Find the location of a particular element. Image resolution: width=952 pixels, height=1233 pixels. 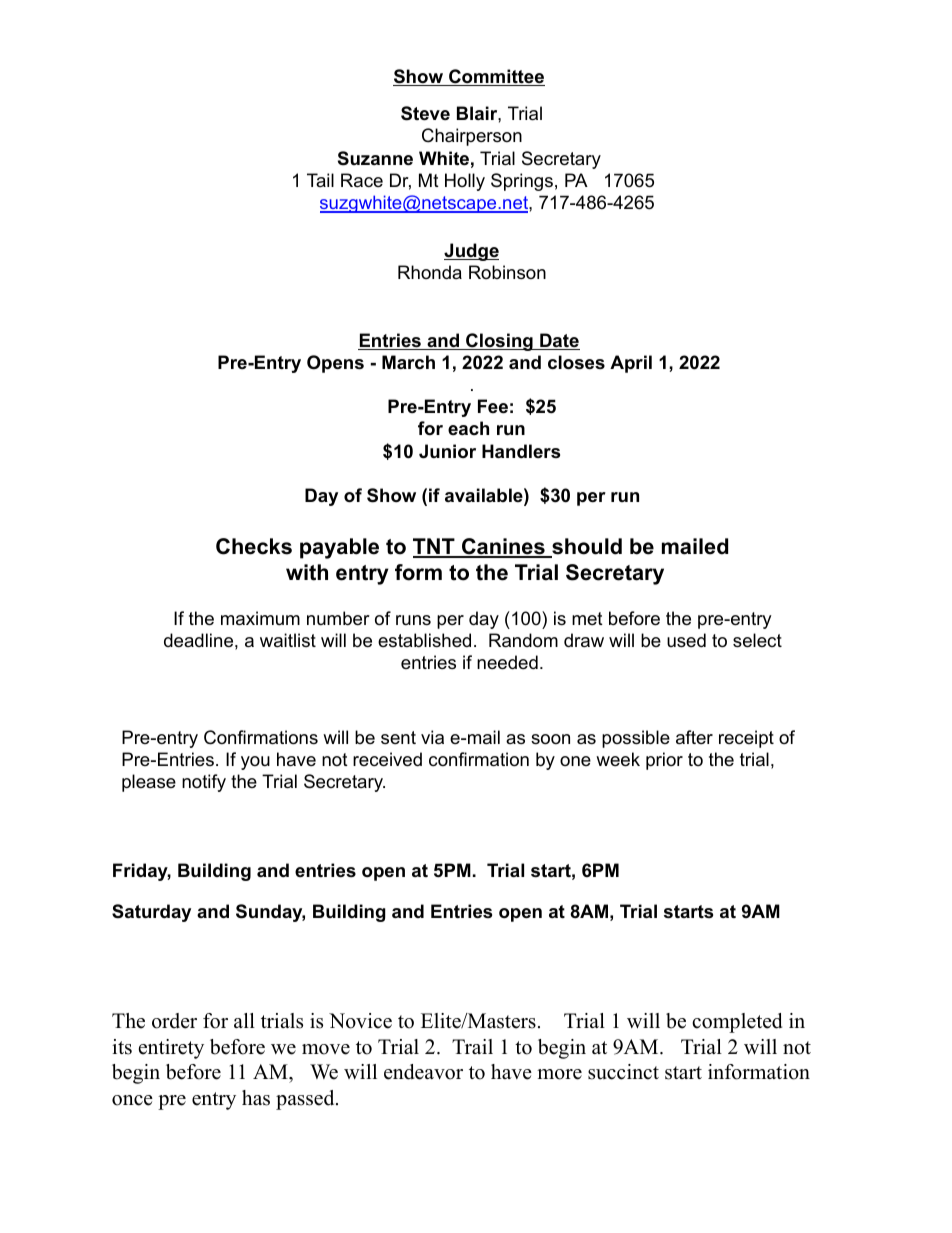

entirety is located at coordinates (171, 1049).
